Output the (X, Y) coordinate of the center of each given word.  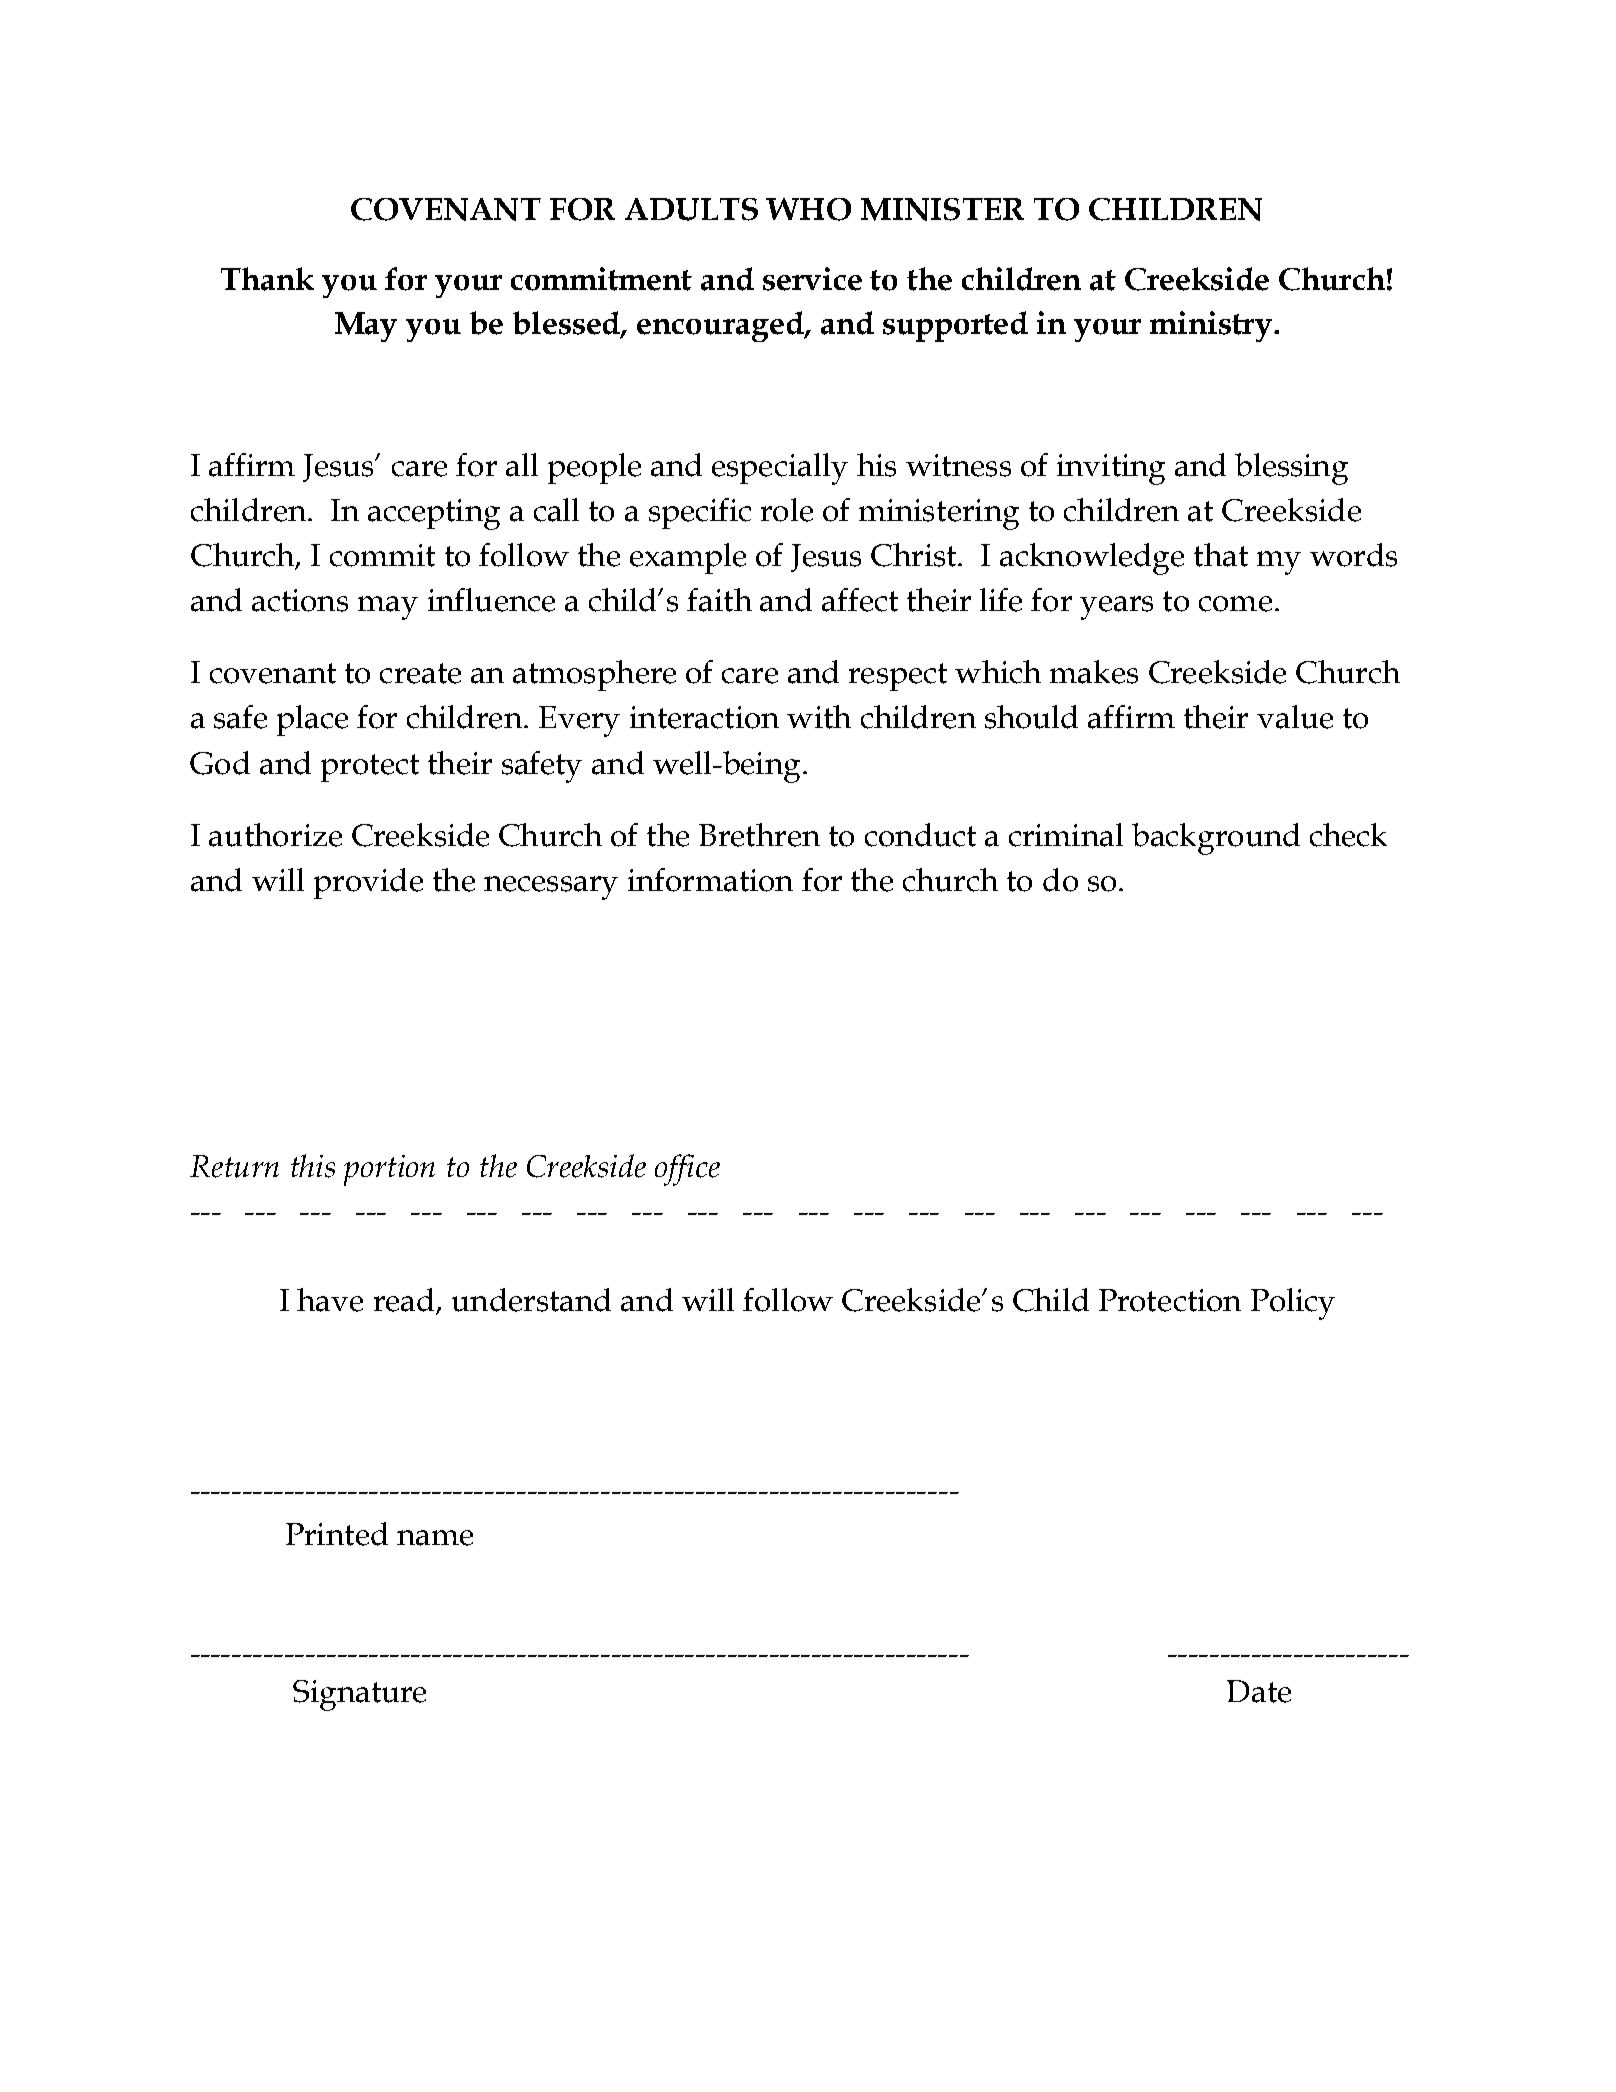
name (435, 1538)
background (1216, 839)
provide (368, 883)
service (812, 279)
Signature (359, 1695)
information (710, 880)
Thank (267, 279)
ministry (1211, 326)
